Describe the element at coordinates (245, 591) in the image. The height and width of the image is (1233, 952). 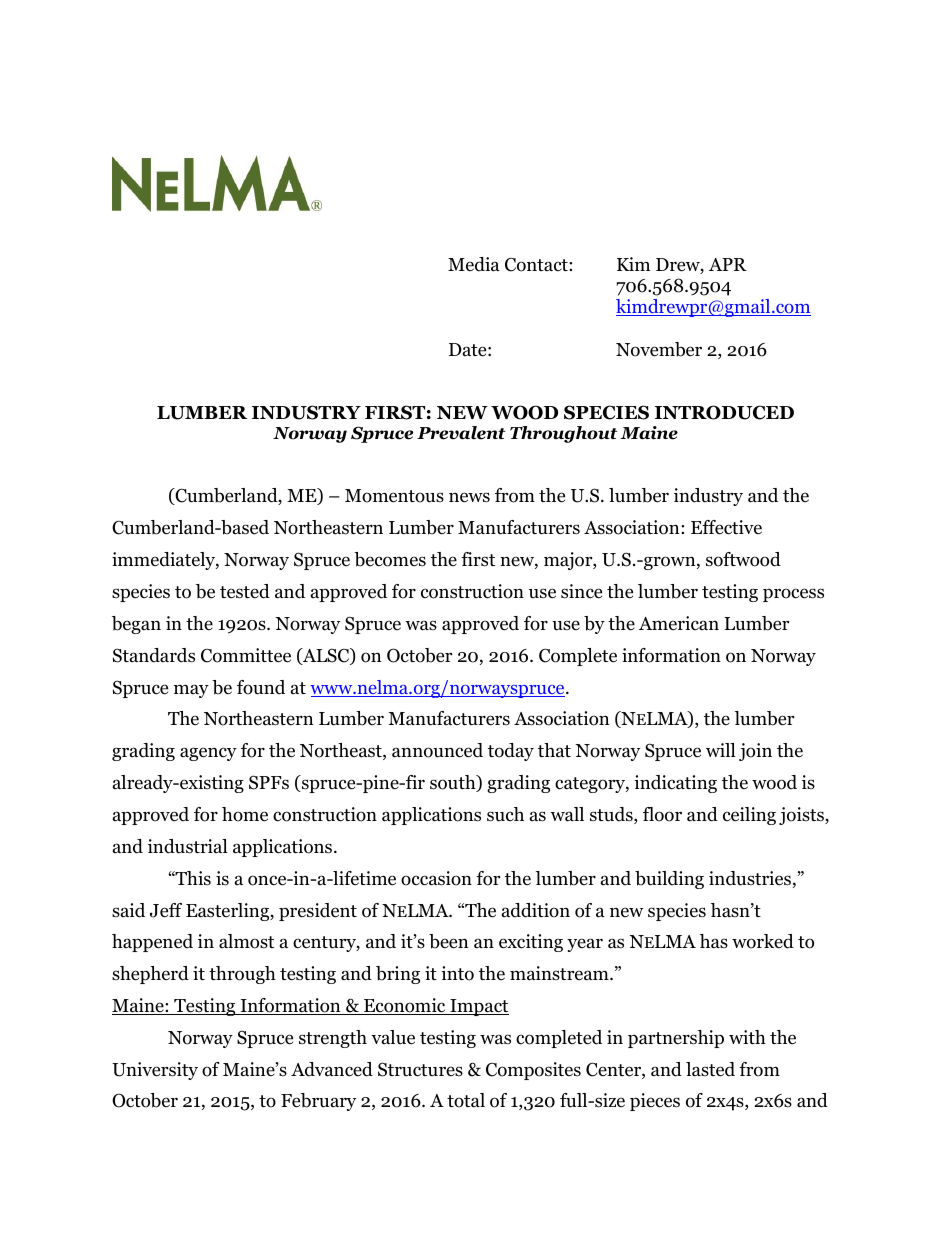
I see `tested` at that location.
